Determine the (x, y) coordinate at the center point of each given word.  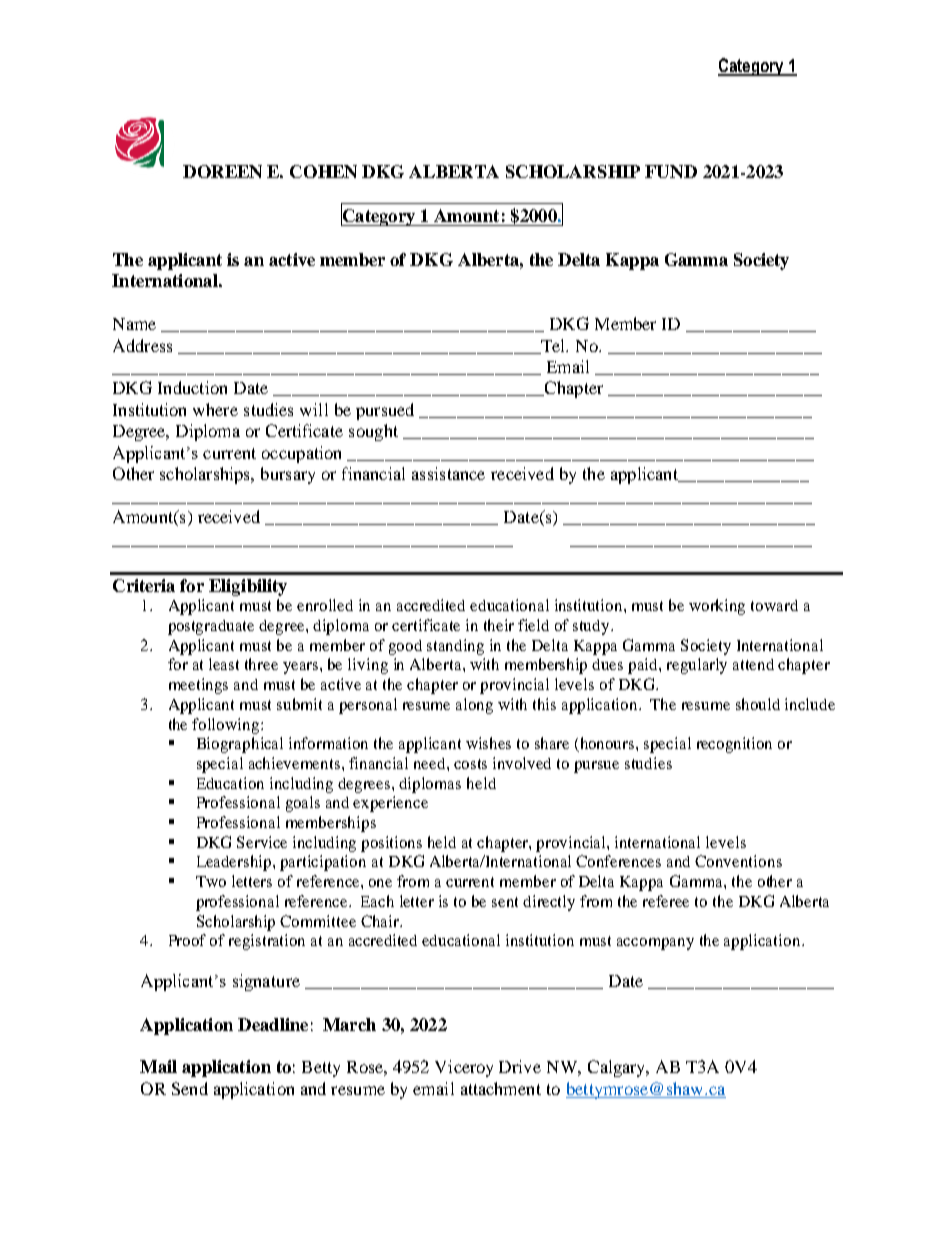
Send (190, 1088)
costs (470, 764)
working (717, 607)
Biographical (240, 745)
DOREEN (222, 171)
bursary (288, 475)
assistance (448, 473)
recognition (734, 745)
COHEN (323, 171)
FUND (671, 171)
